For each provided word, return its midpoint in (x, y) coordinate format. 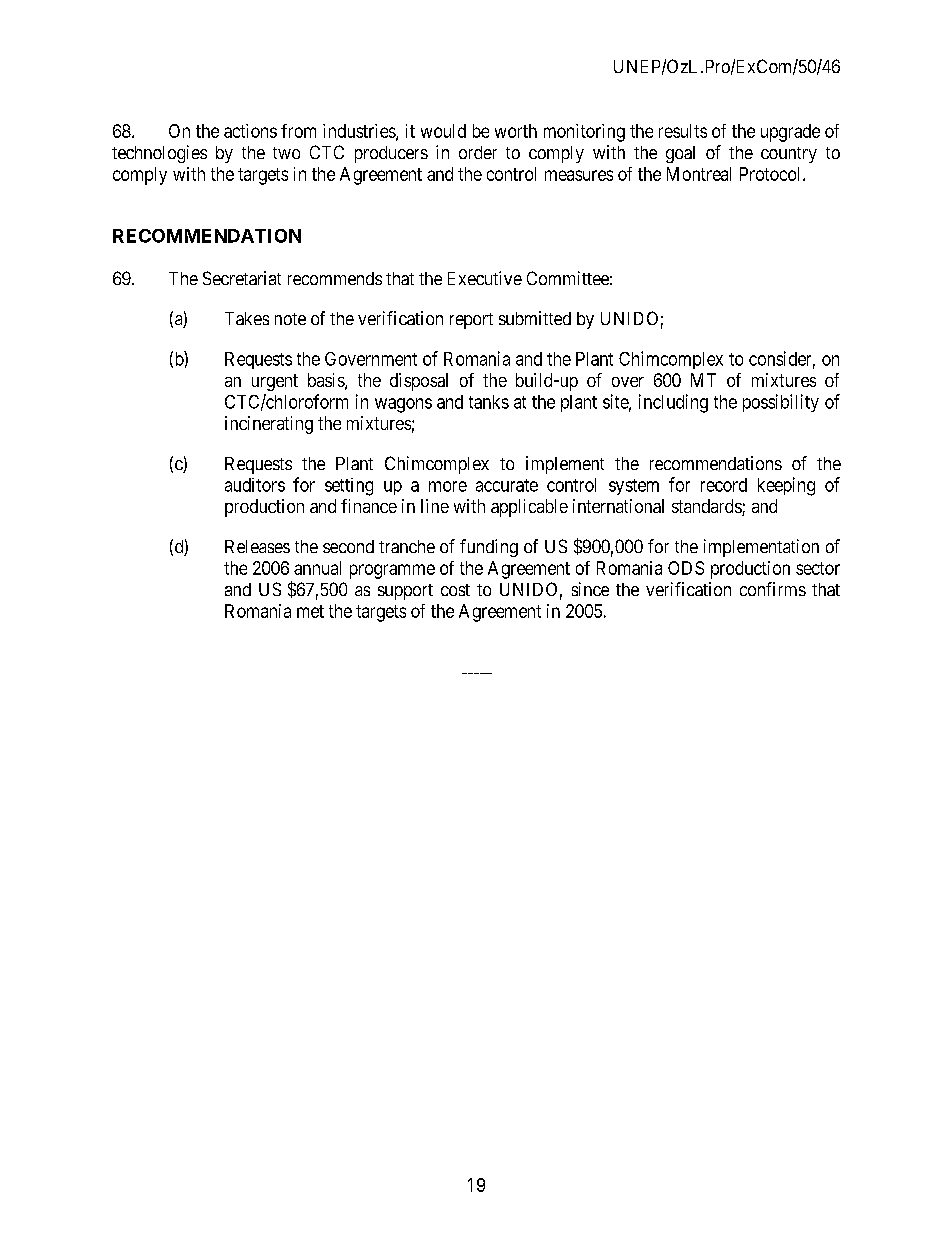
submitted (535, 318)
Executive (485, 278)
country (789, 155)
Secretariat (242, 278)
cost (455, 590)
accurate (507, 485)
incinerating (269, 425)
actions (250, 131)
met (310, 611)
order (478, 152)
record (724, 485)
